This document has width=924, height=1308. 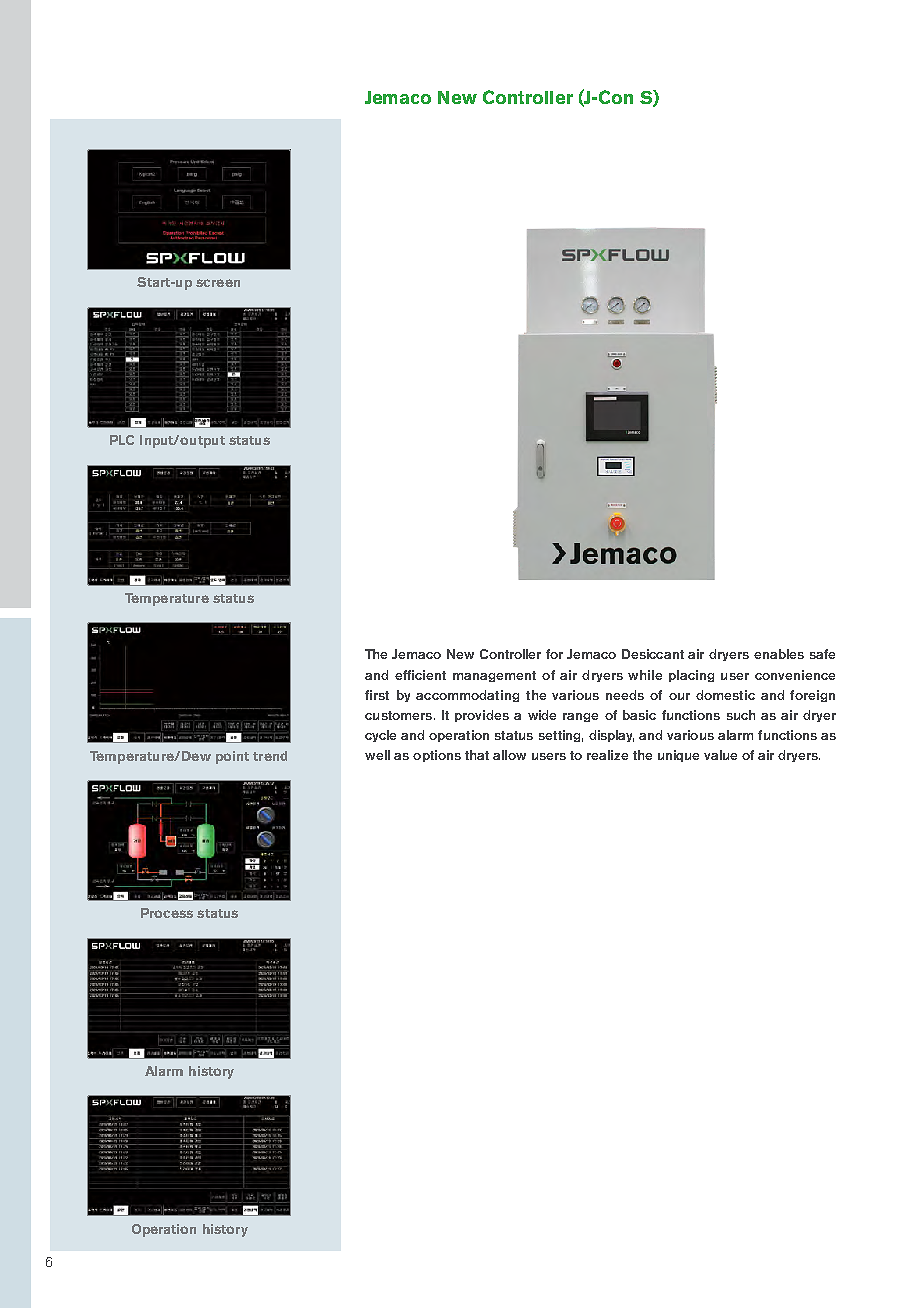 I want to click on safe, so click(x=822, y=654).
